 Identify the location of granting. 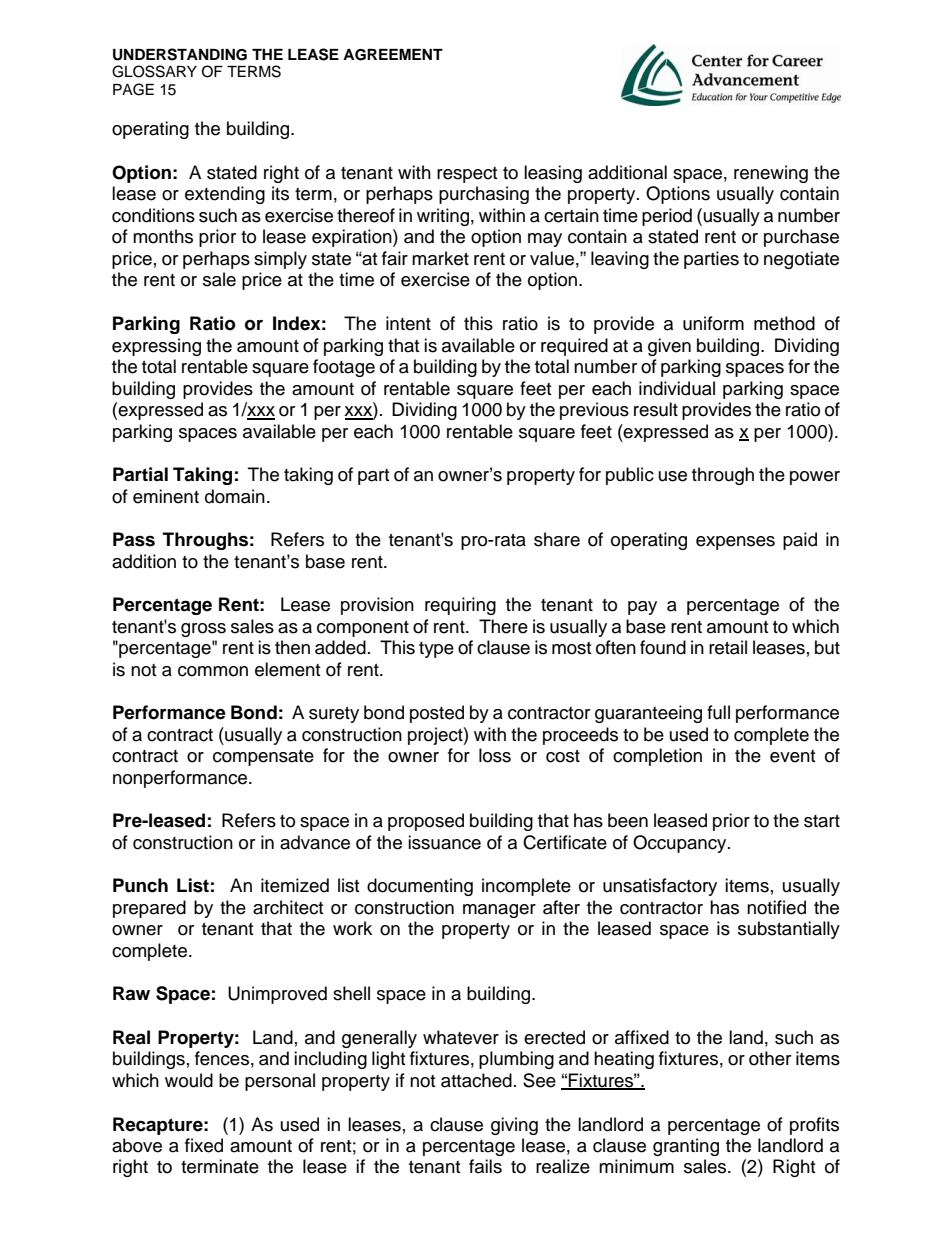
(686, 1147).
